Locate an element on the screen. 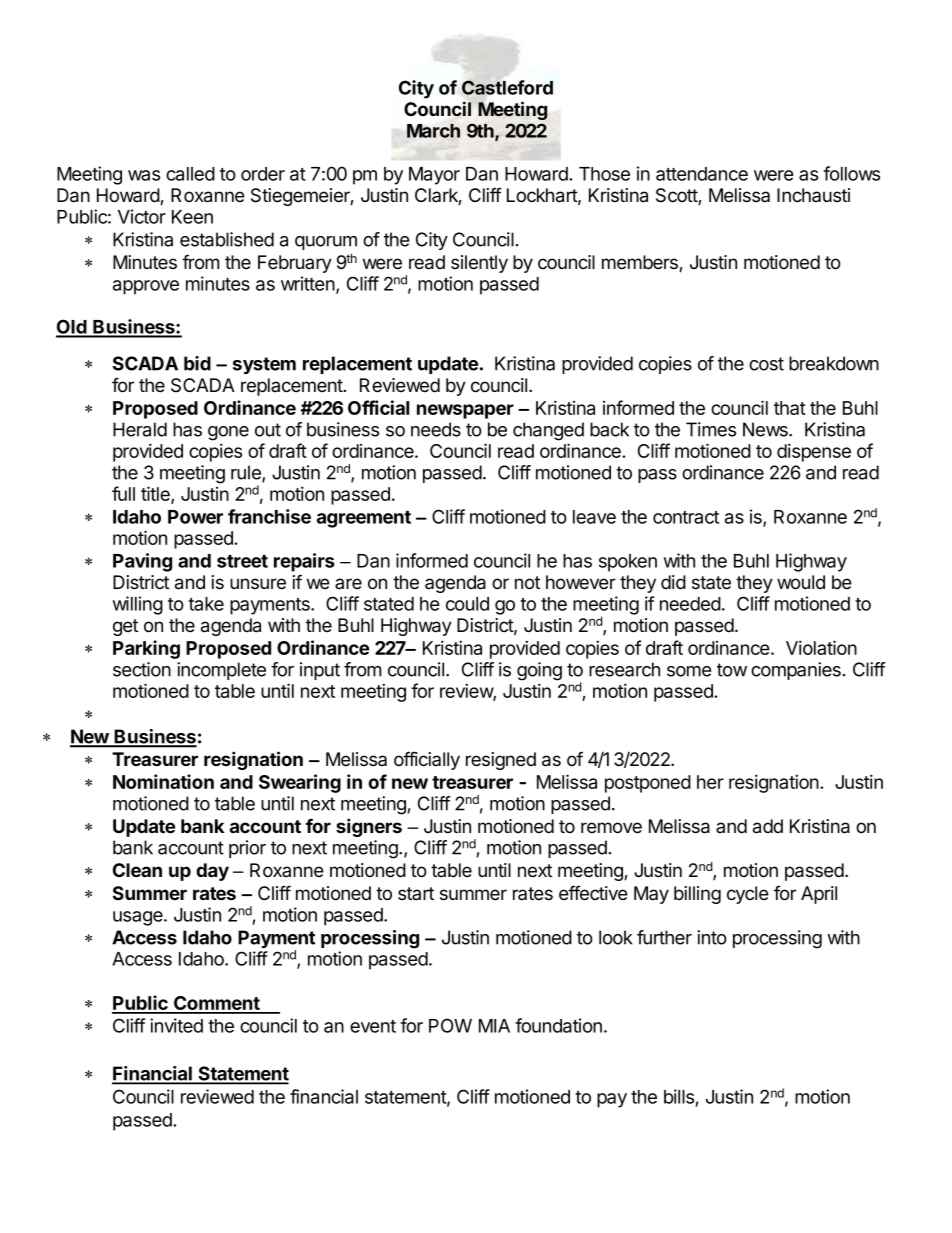 This screenshot has height=1233, width=952. would is located at coordinates (801, 582).
